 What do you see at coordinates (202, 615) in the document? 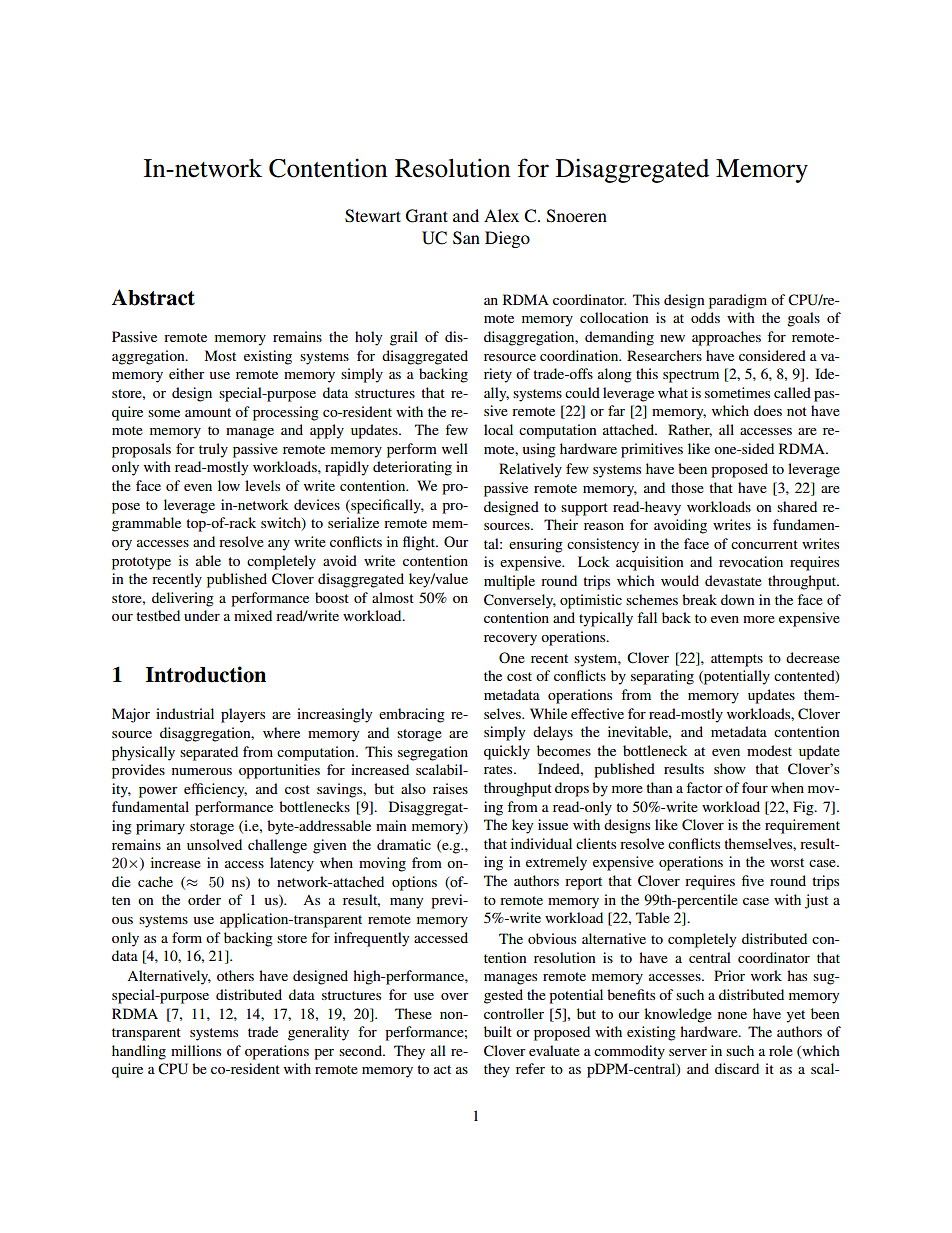
I see `under` at bounding box center [202, 615].
